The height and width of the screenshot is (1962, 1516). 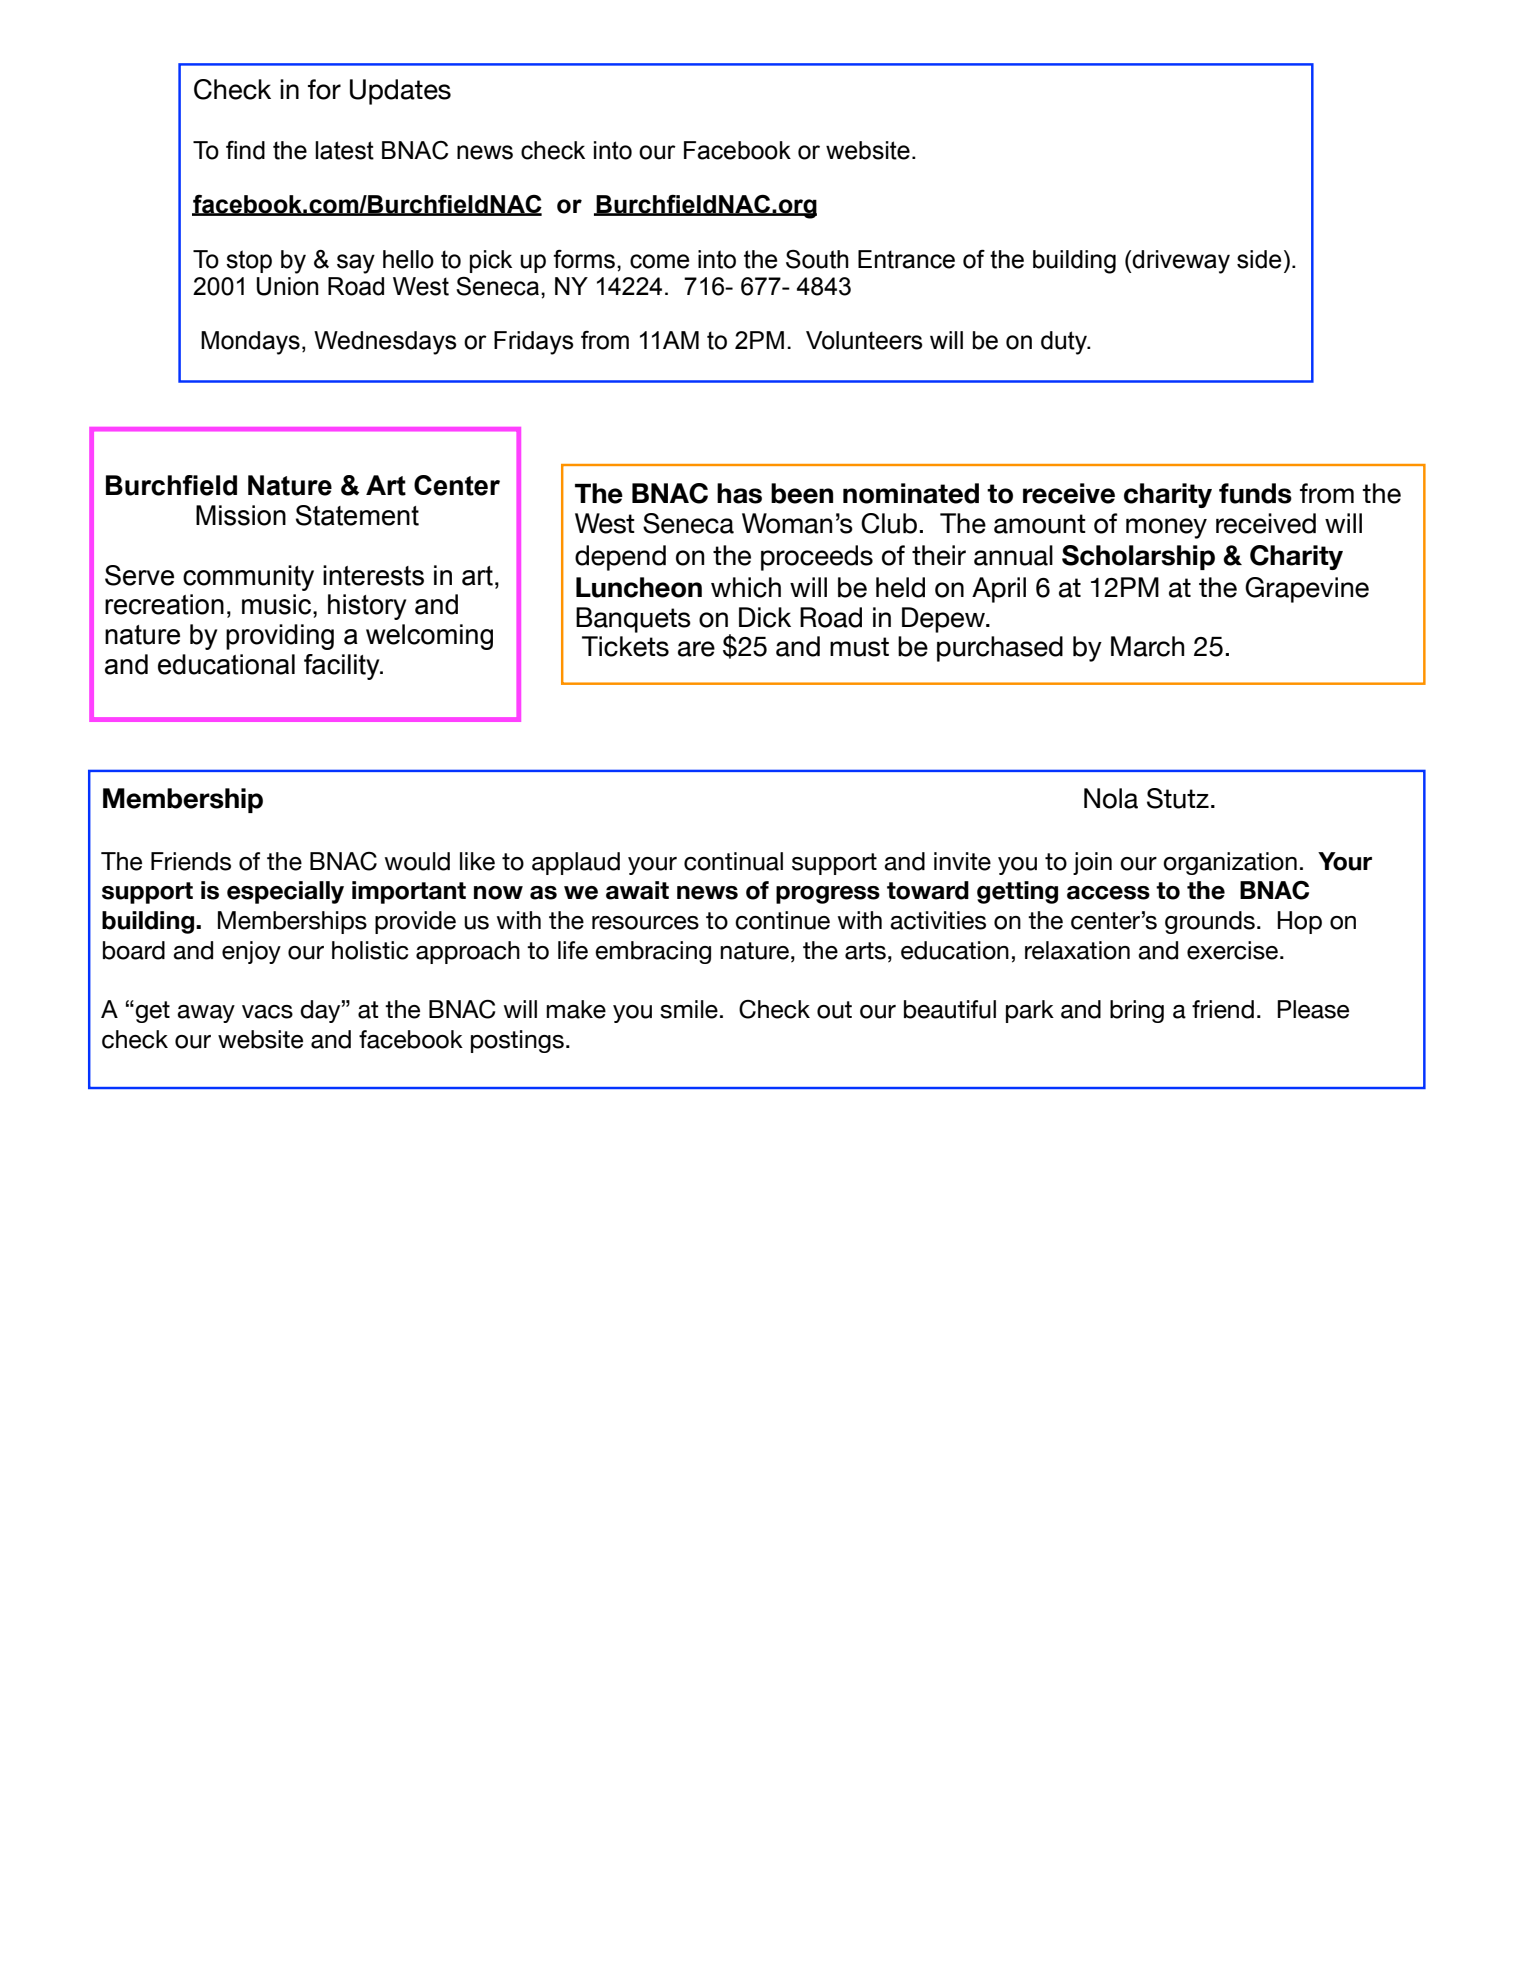 What do you see at coordinates (400, 92) in the screenshot?
I see `Updates` at bounding box center [400, 92].
